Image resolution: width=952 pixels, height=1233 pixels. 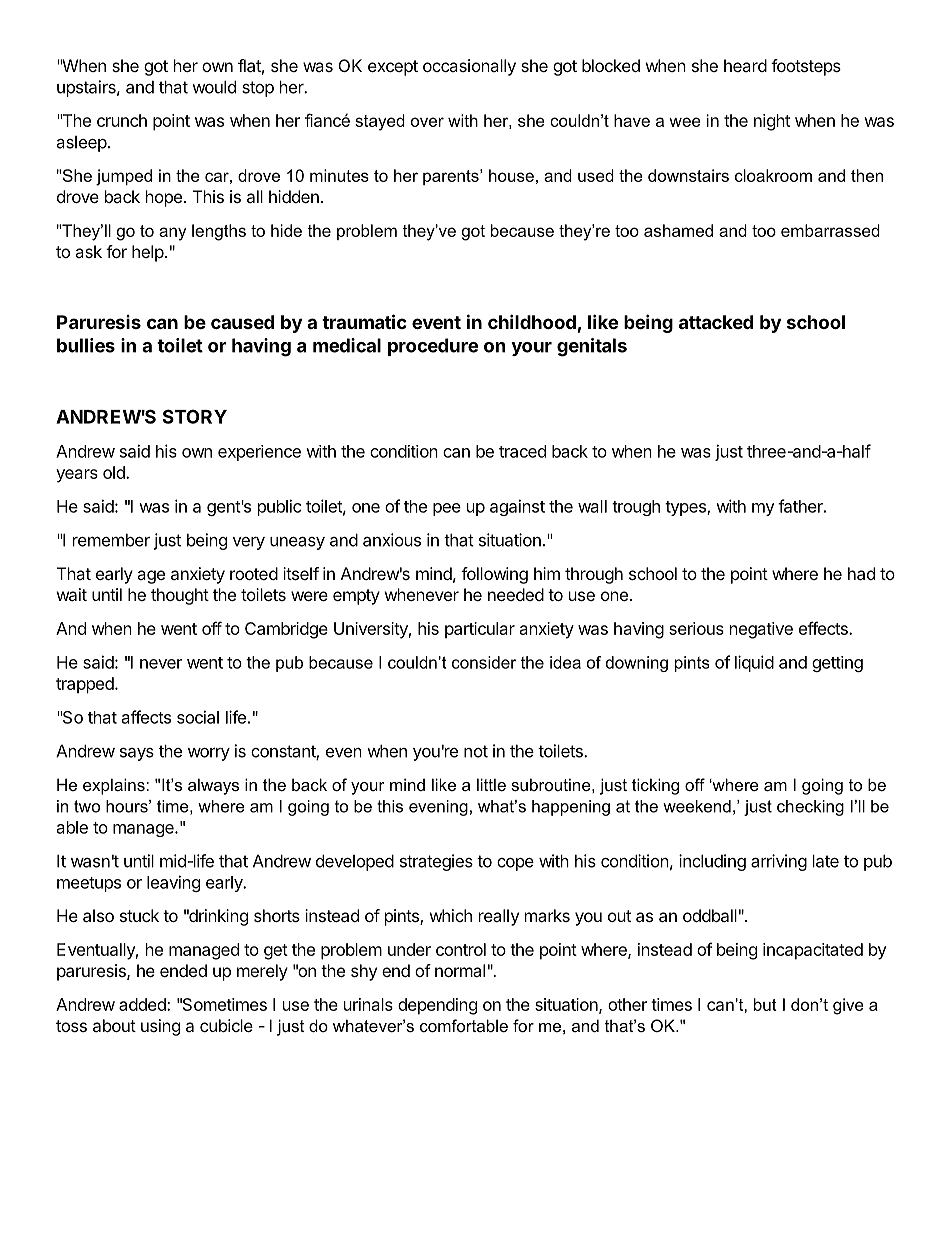 I want to click on using, so click(x=160, y=1027).
